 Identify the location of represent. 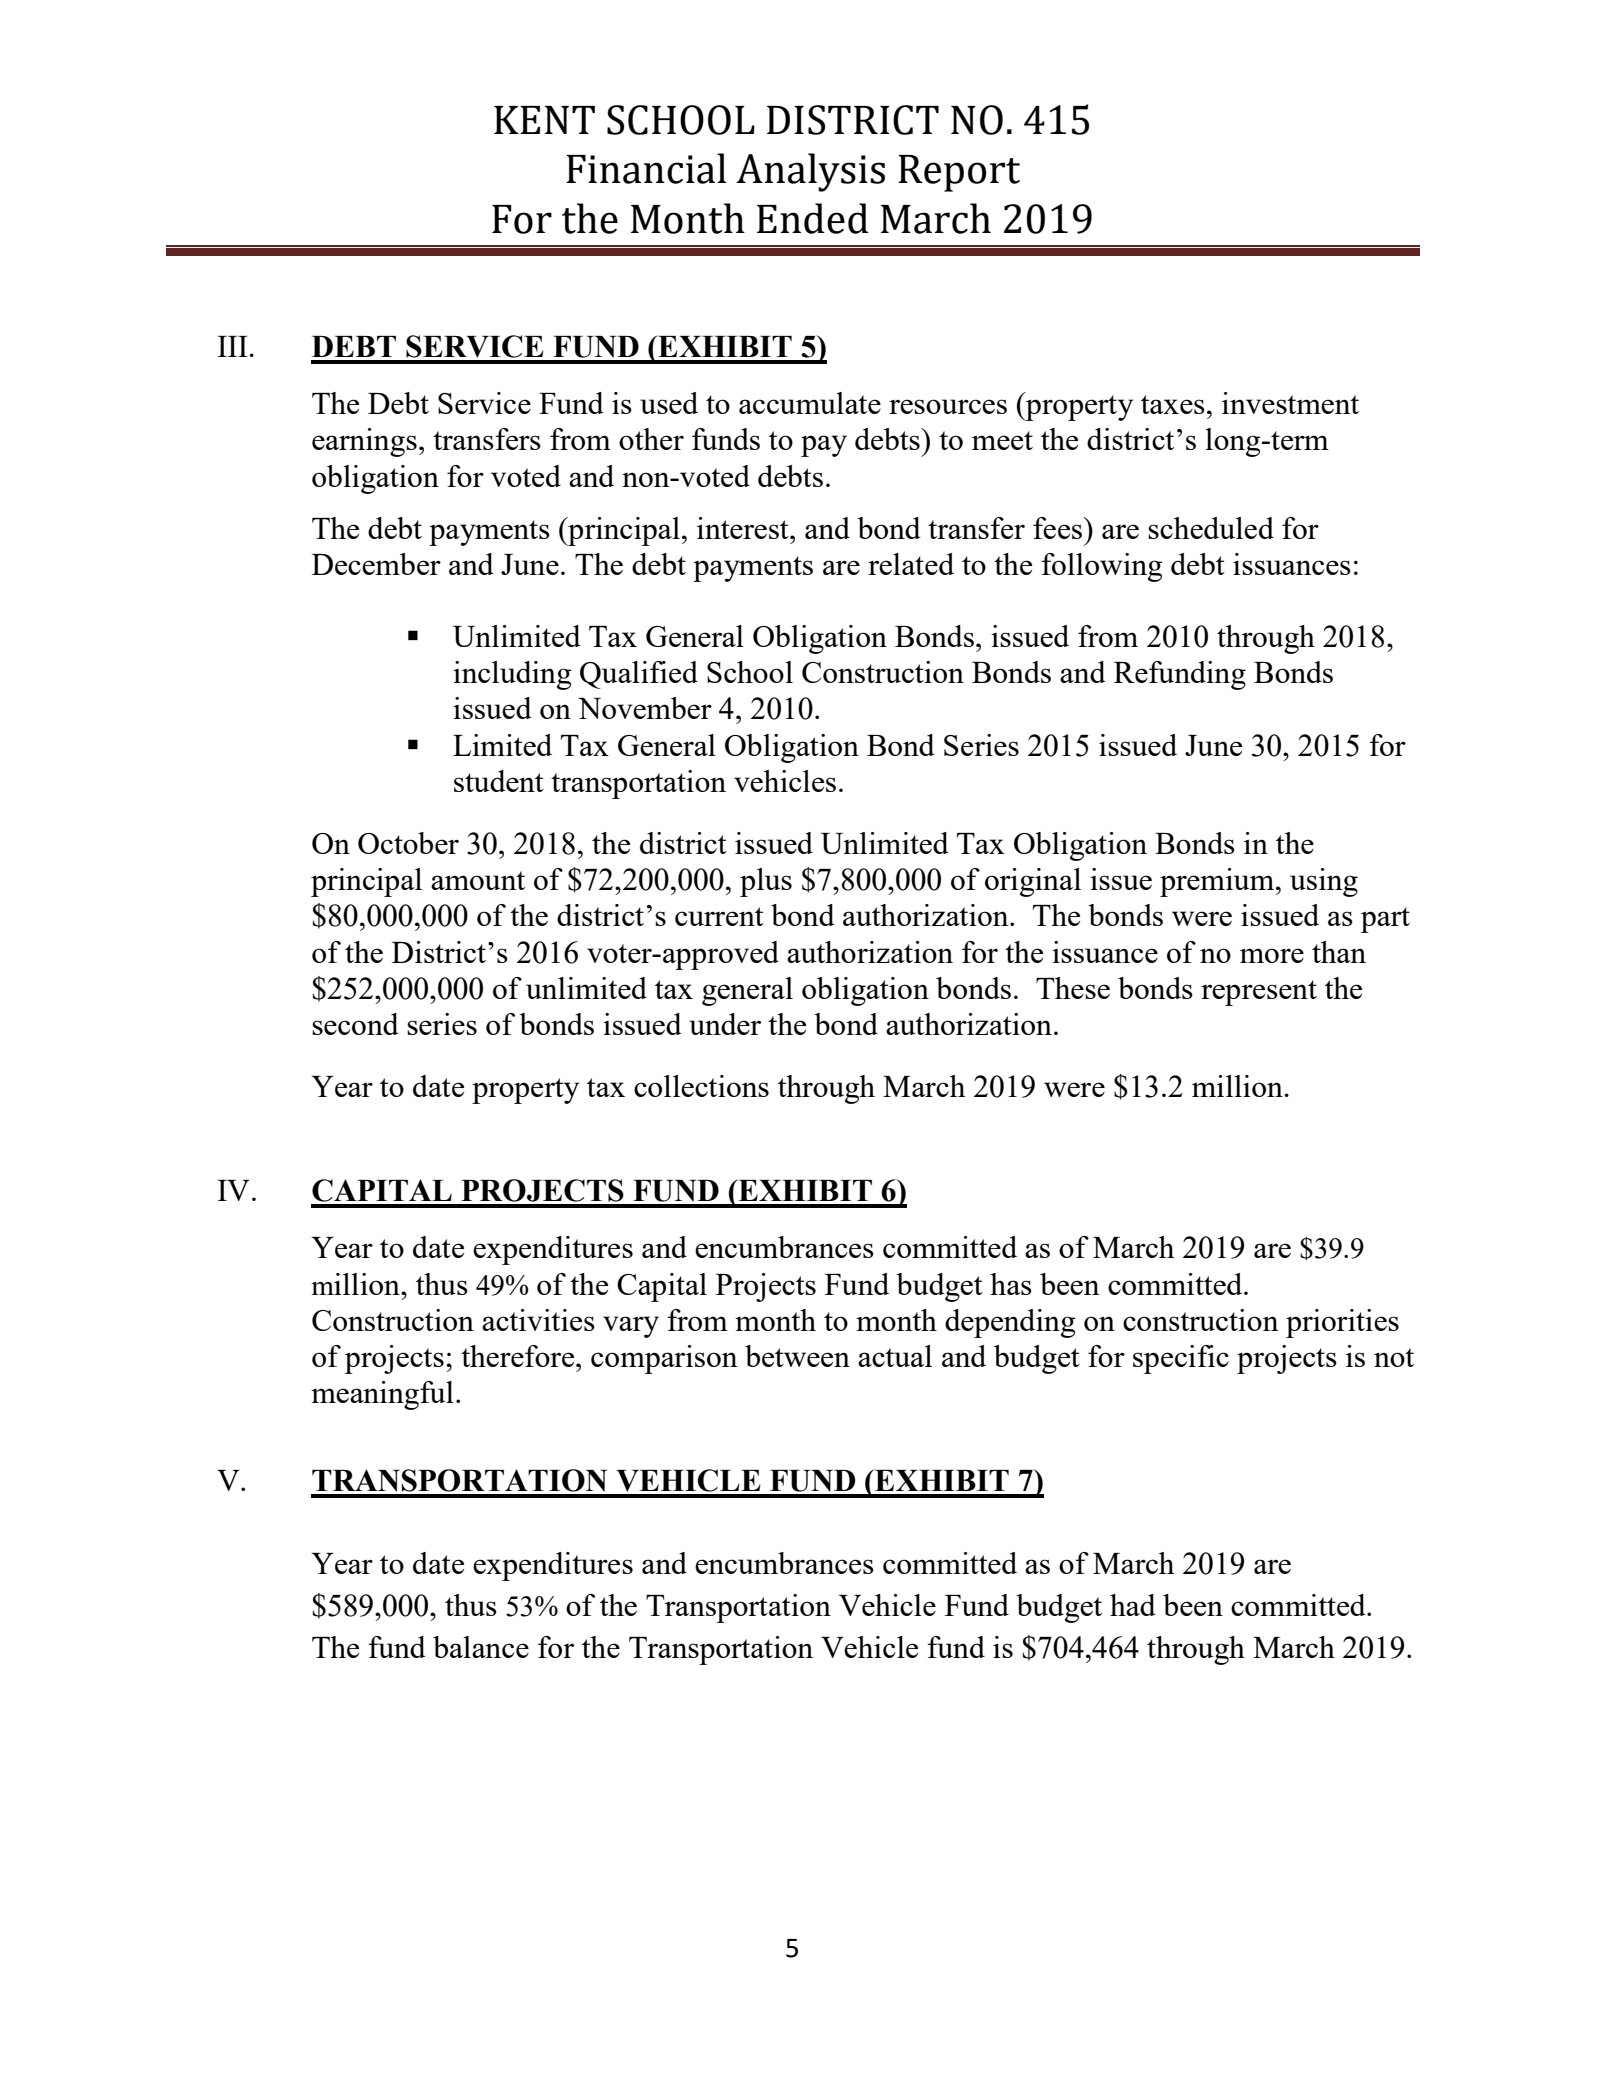
(1259, 993).
